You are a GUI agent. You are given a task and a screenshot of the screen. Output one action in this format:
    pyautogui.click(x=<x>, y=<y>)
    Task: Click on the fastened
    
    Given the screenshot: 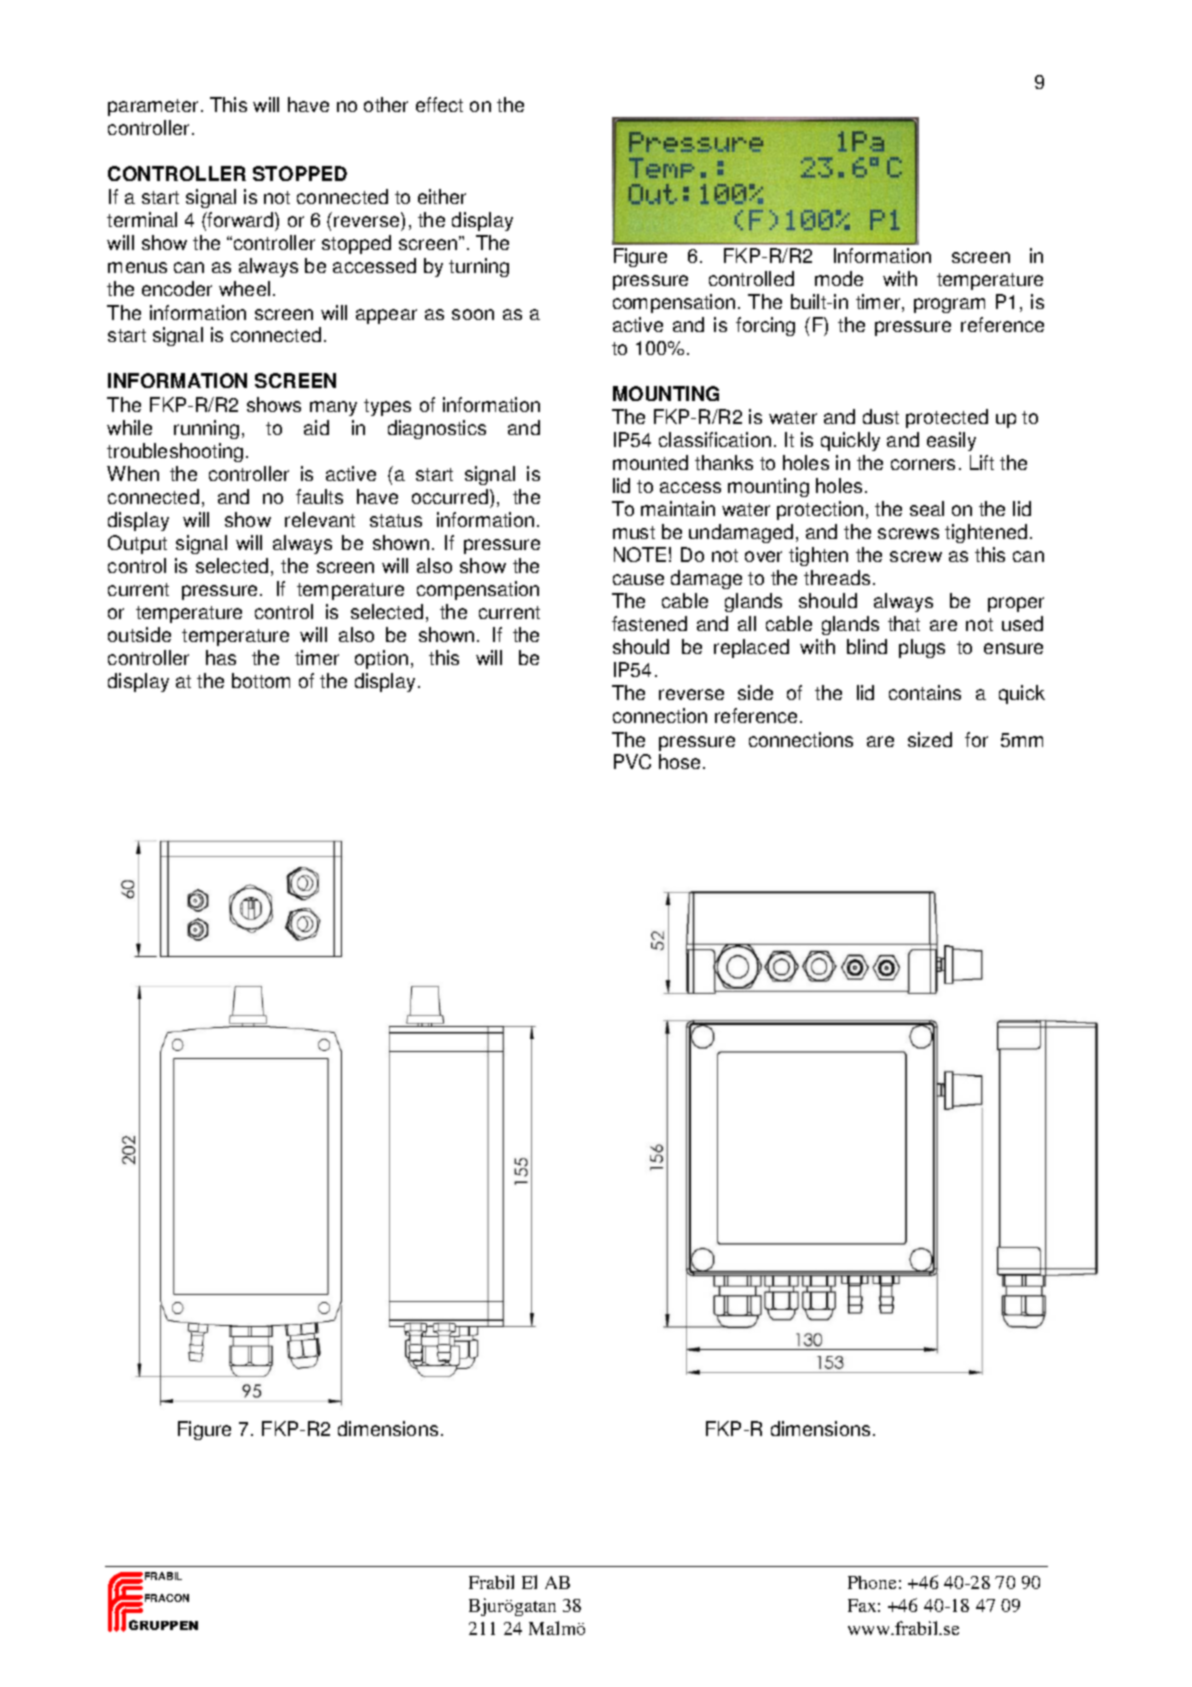 What is the action you would take?
    pyautogui.click(x=649, y=623)
